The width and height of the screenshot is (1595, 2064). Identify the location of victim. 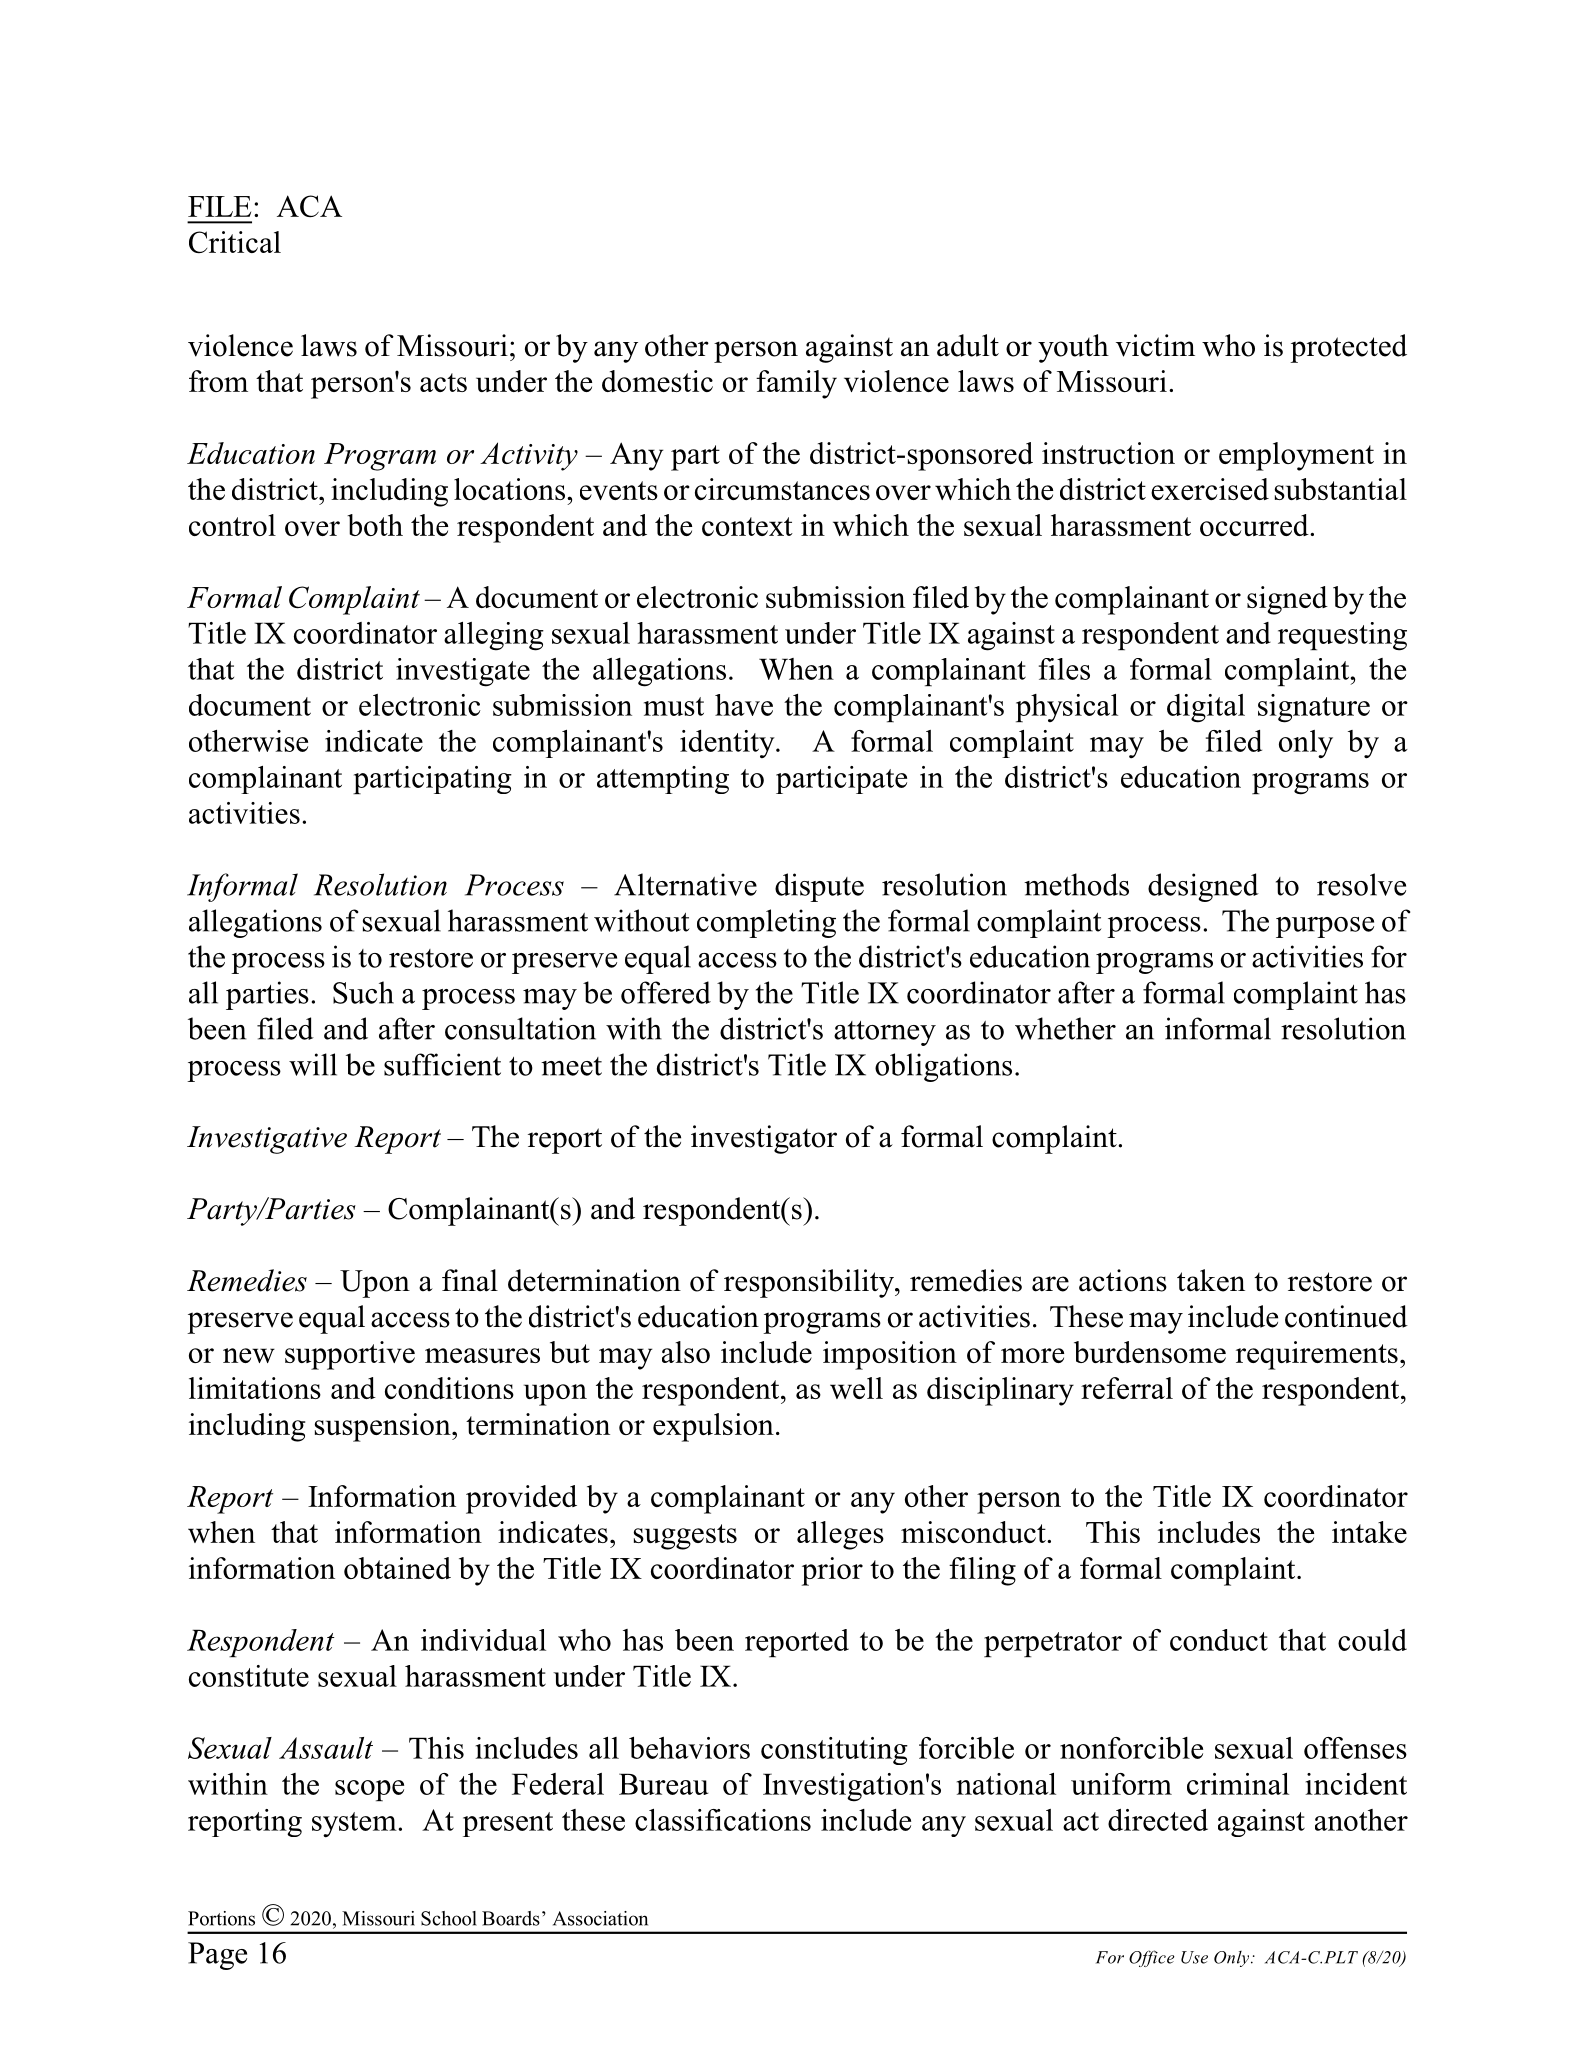
(1155, 345).
